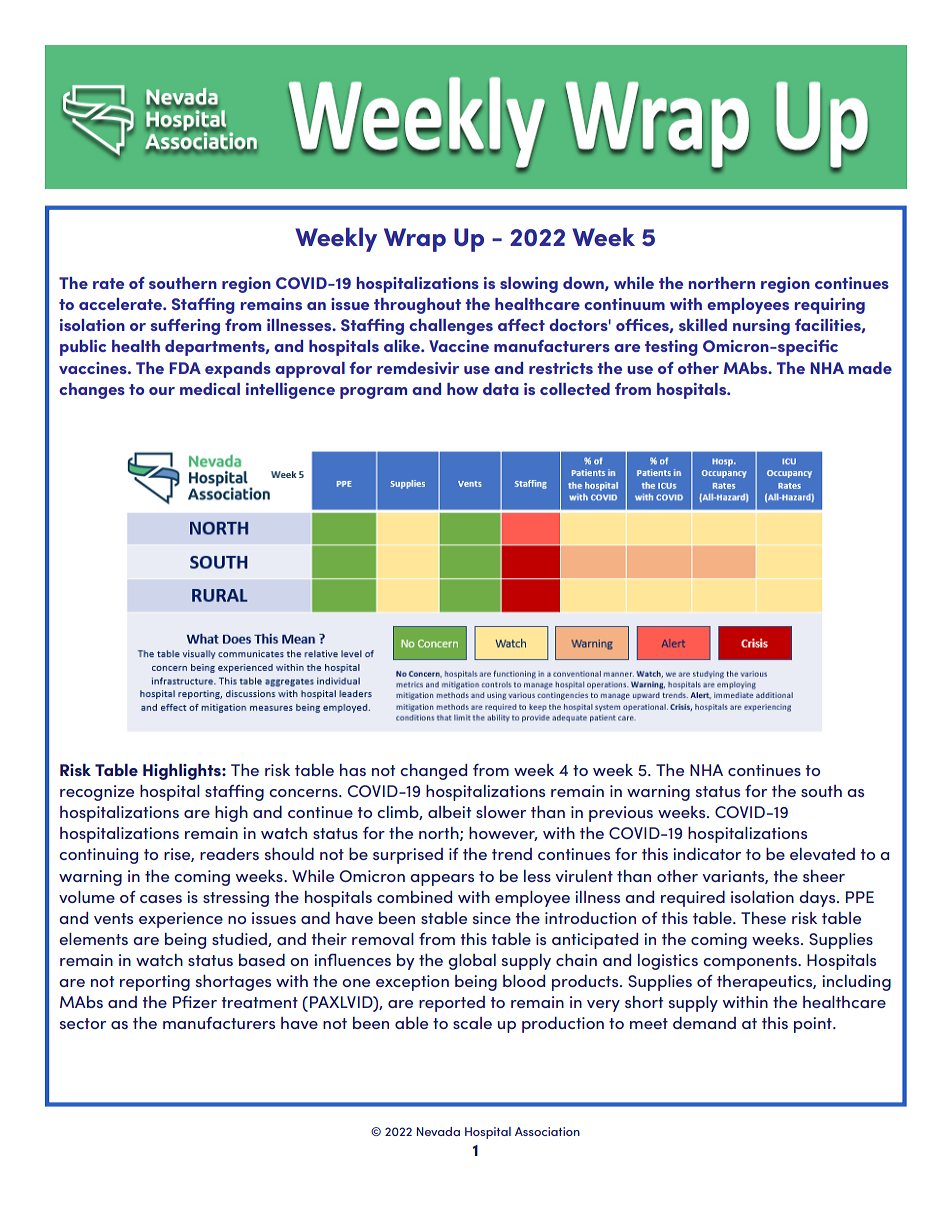 This screenshot has height=1232, width=952. Describe the element at coordinates (870, 368) in the screenshot. I see `made` at that location.
